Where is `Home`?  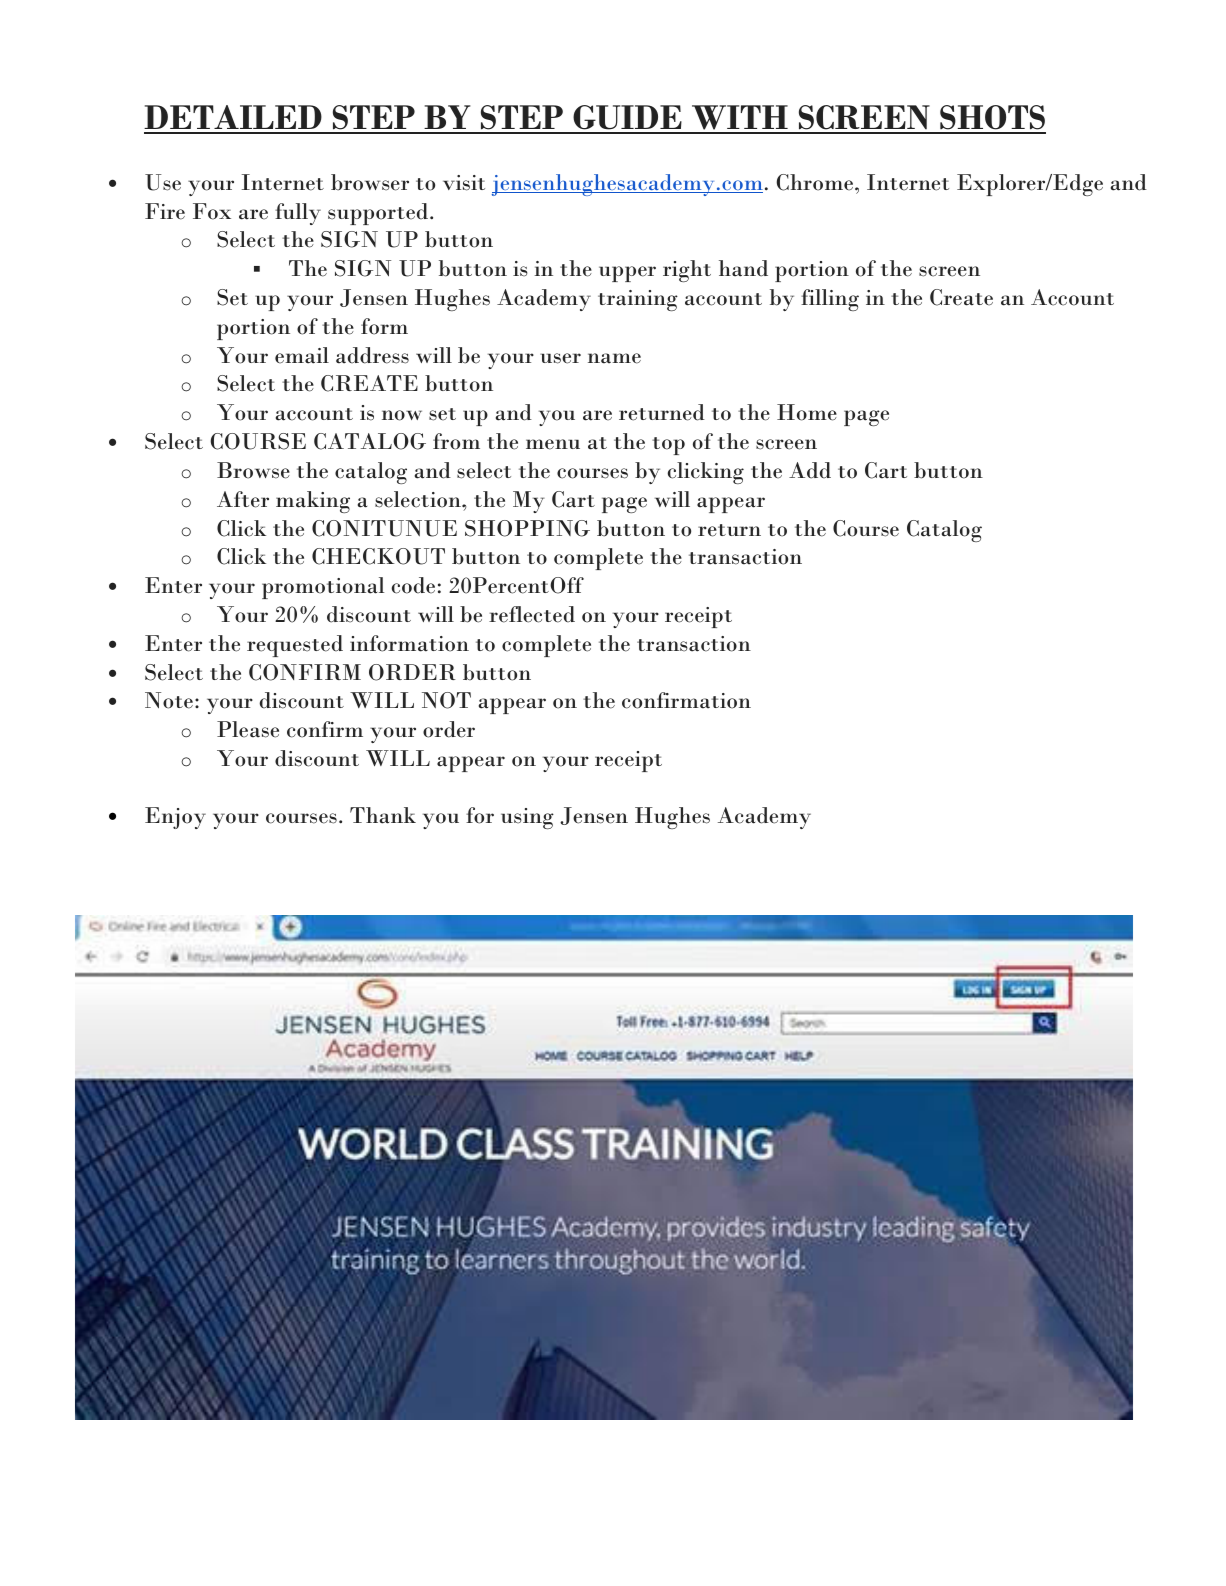 Home is located at coordinates (807, 412).
